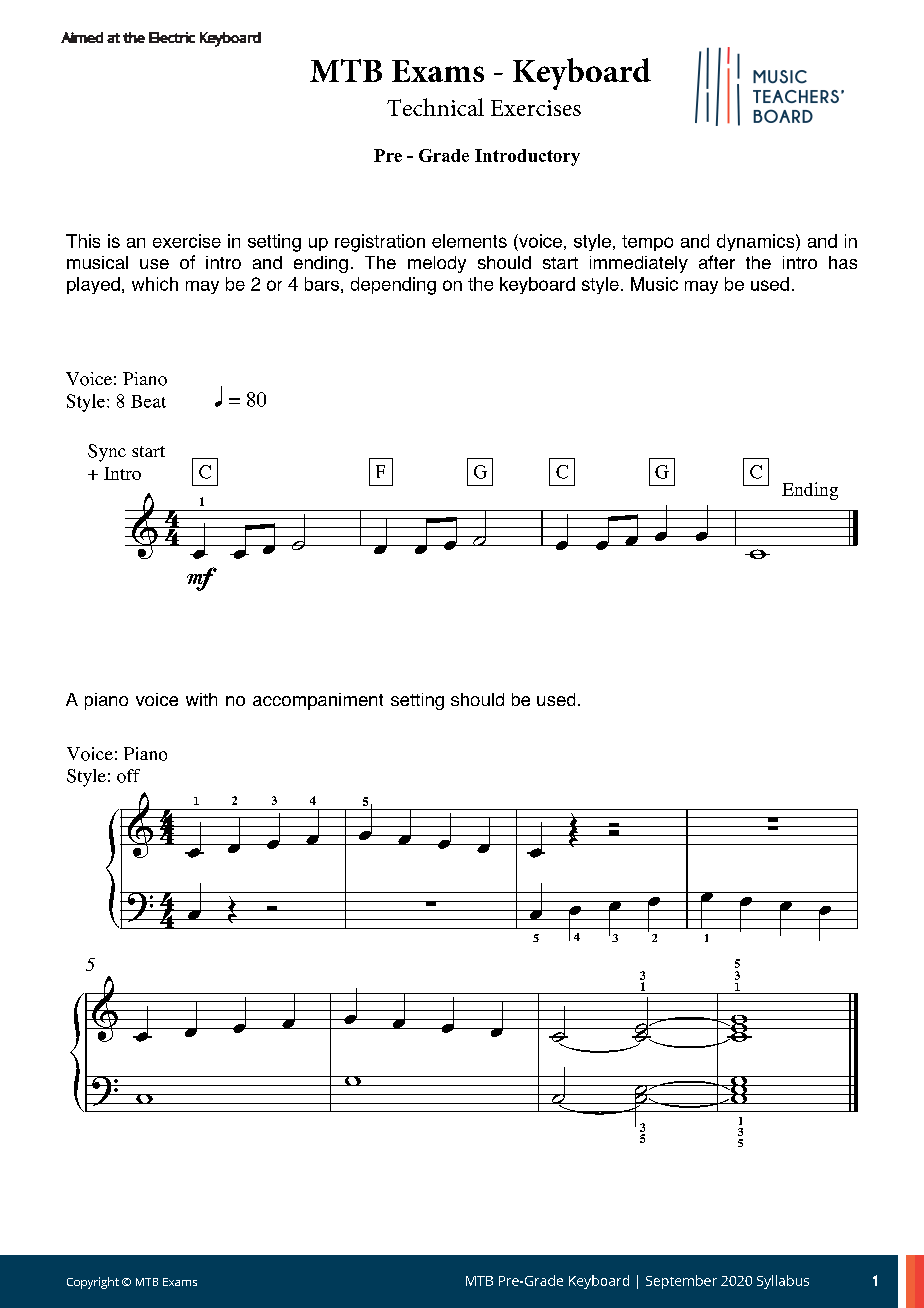 The height and width of the screenshot is (1308, 924). I want to click on Sync, so click(107, 453).
